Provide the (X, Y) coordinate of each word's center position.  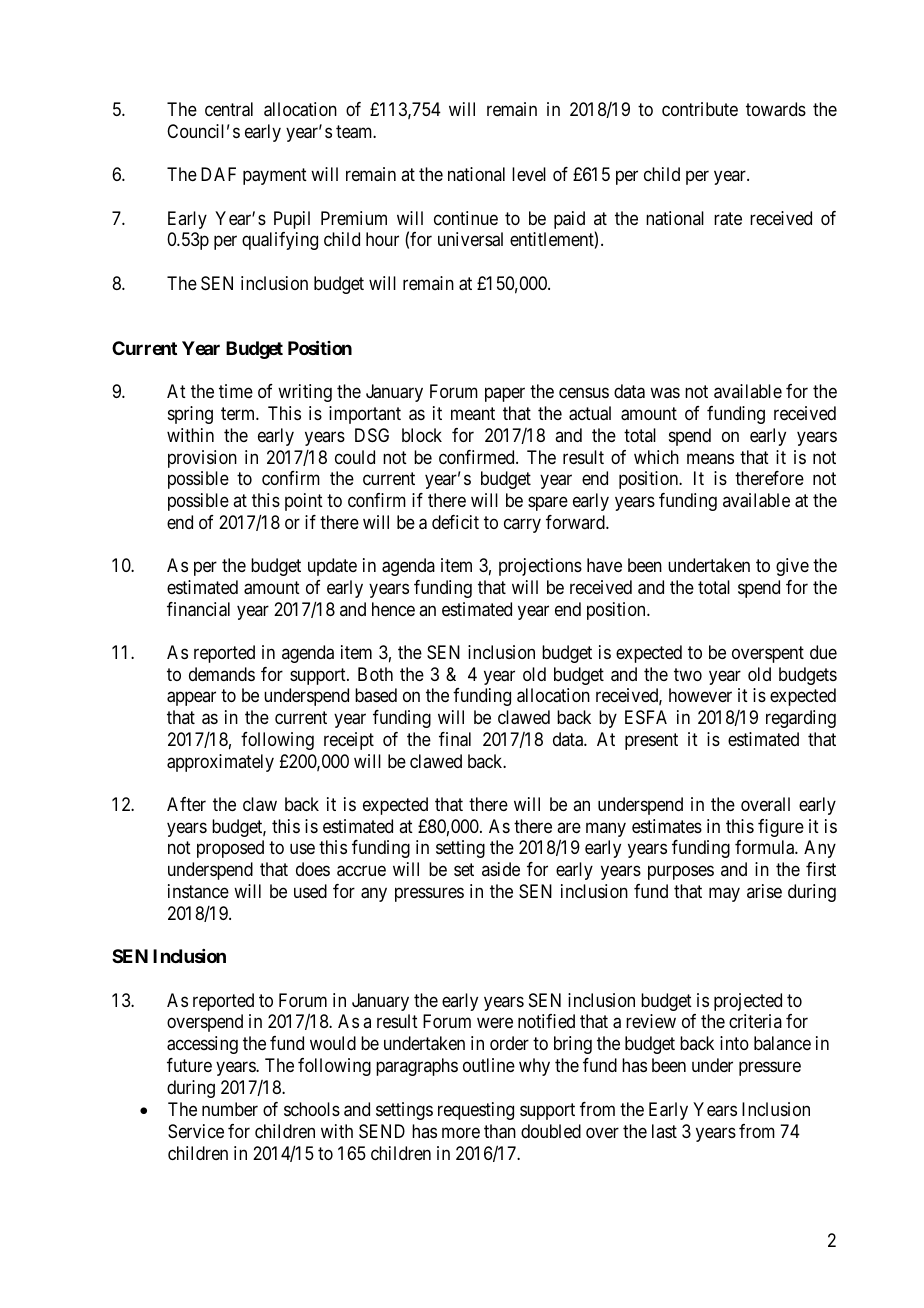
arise (764, 891)
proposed (230, 849)
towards (776, 109)
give (792, 567)
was (665, 393)
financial (198, 609)
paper (505, 395)
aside (501, 869)
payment (275, 176)
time (236, 391)
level (529, 174)
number (230, 1109)
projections (540, 567)
